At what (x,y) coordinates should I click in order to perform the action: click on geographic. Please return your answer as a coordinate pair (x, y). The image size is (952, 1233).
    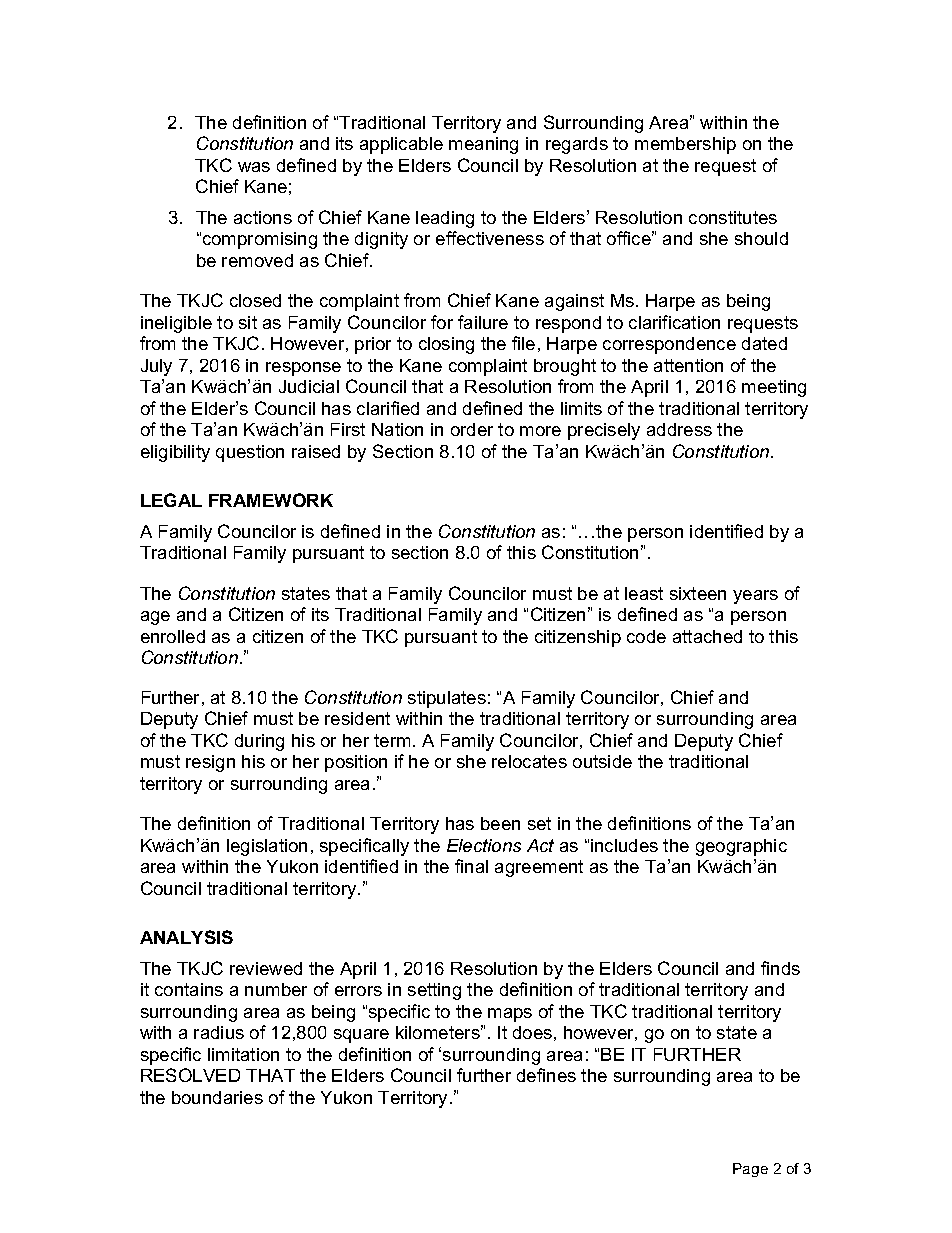
    Looking at the image, I should click on (741, 847).
